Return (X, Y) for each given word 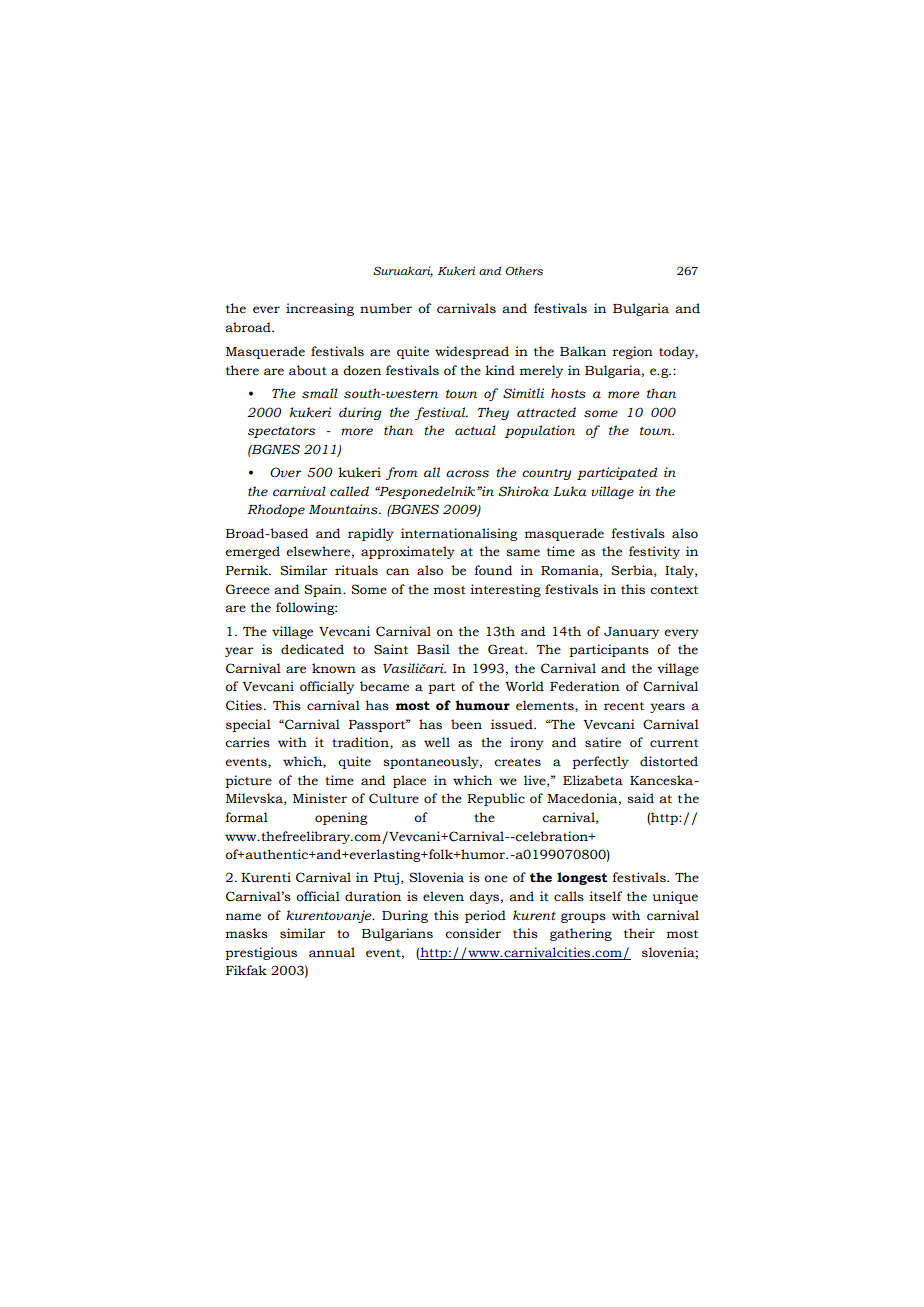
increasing (320, 309)
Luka (570, 491)
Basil (433, 649)
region (633, 352)
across (467, 474)
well (437, 742)
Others (524, 270)
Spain (324, 590)
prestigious (261, 953)
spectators (281, 432)
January (631, 633)
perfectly (600, 762)
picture (248, 781)
